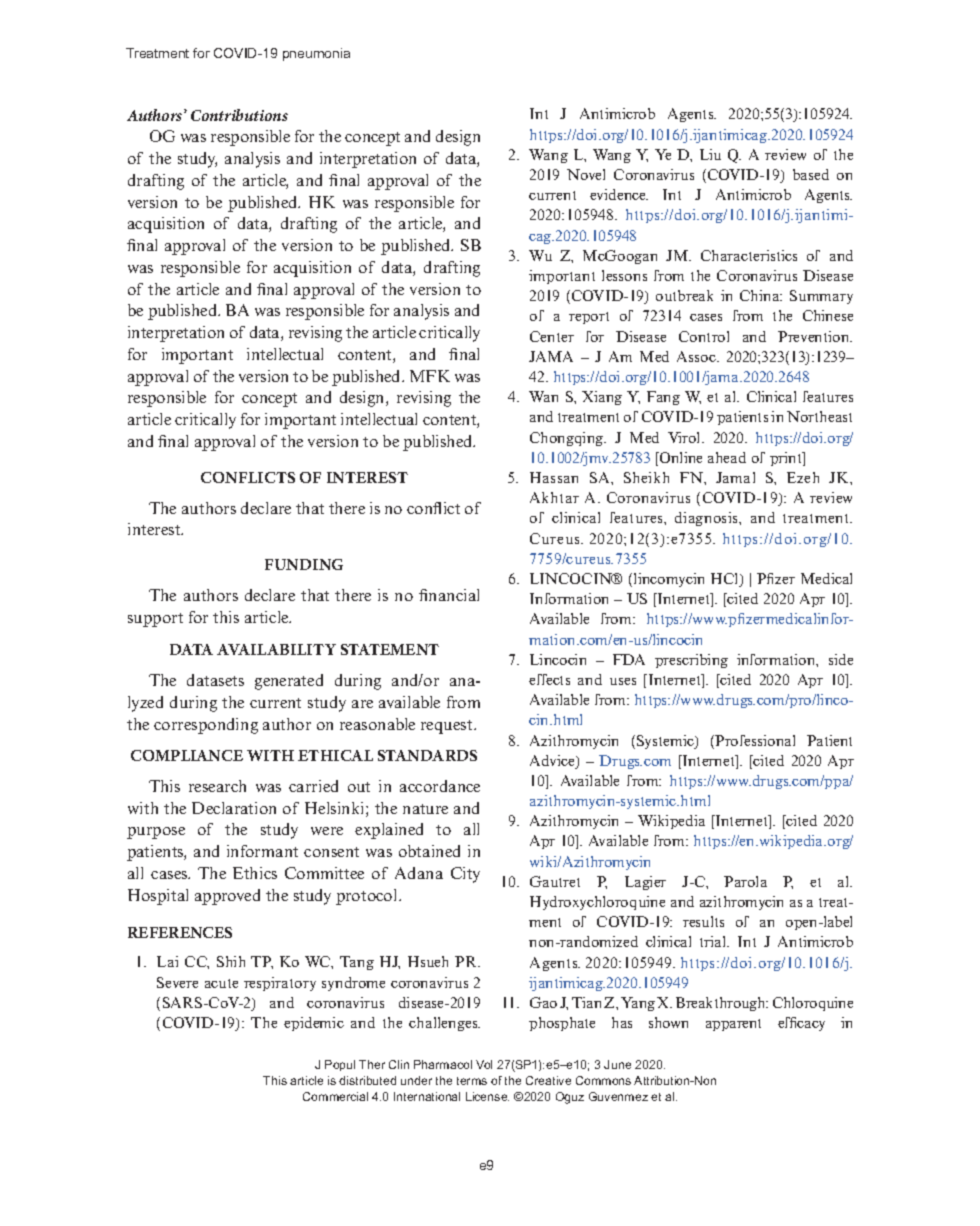 The height and width of the screenshot is (1226, 980). Describe the element at coordinates (314, 1024) in the screenshot. I see `epidemic` at that location.
